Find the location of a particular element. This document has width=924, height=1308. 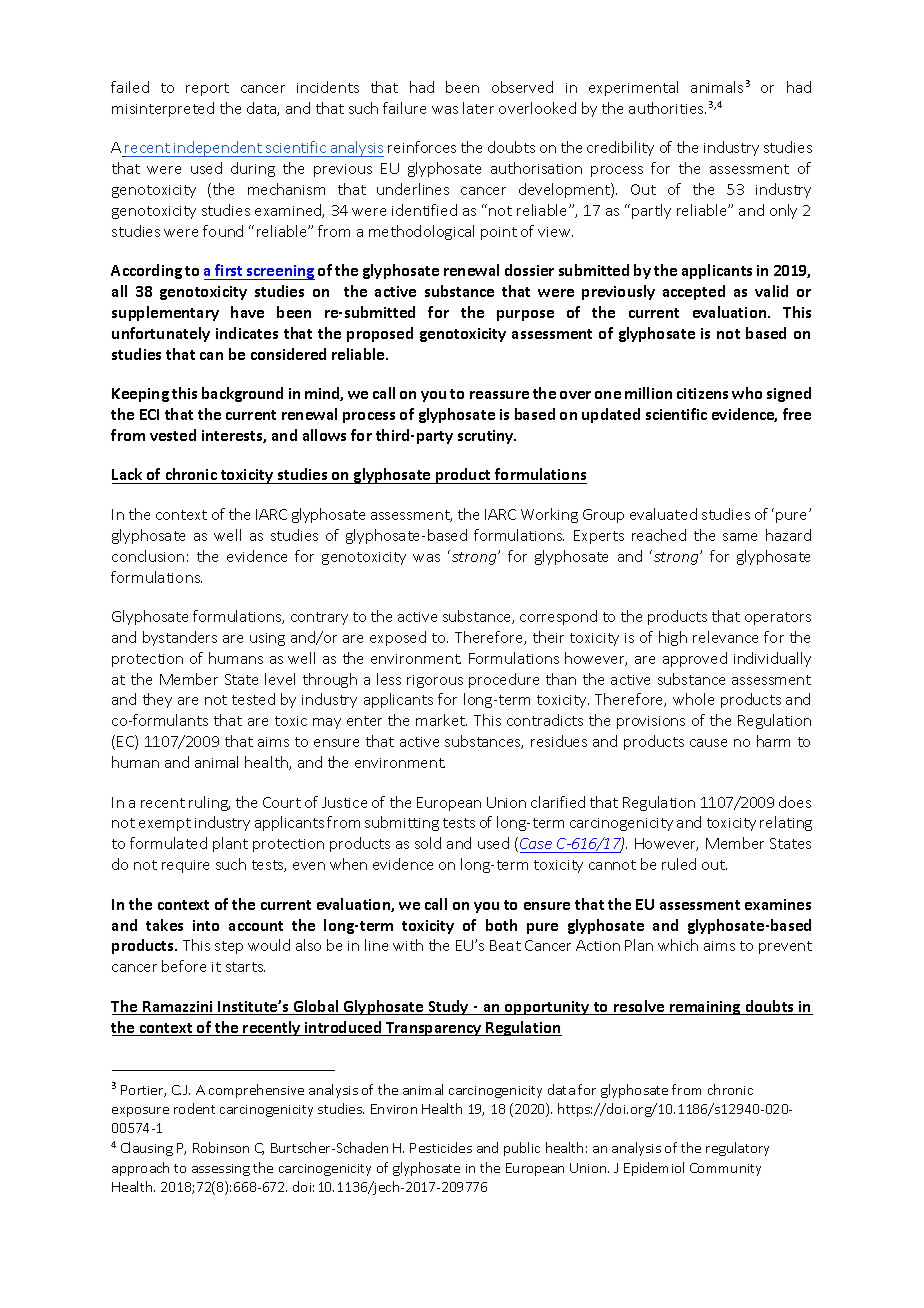

Robinson is located at coordinates (221, 1147).
